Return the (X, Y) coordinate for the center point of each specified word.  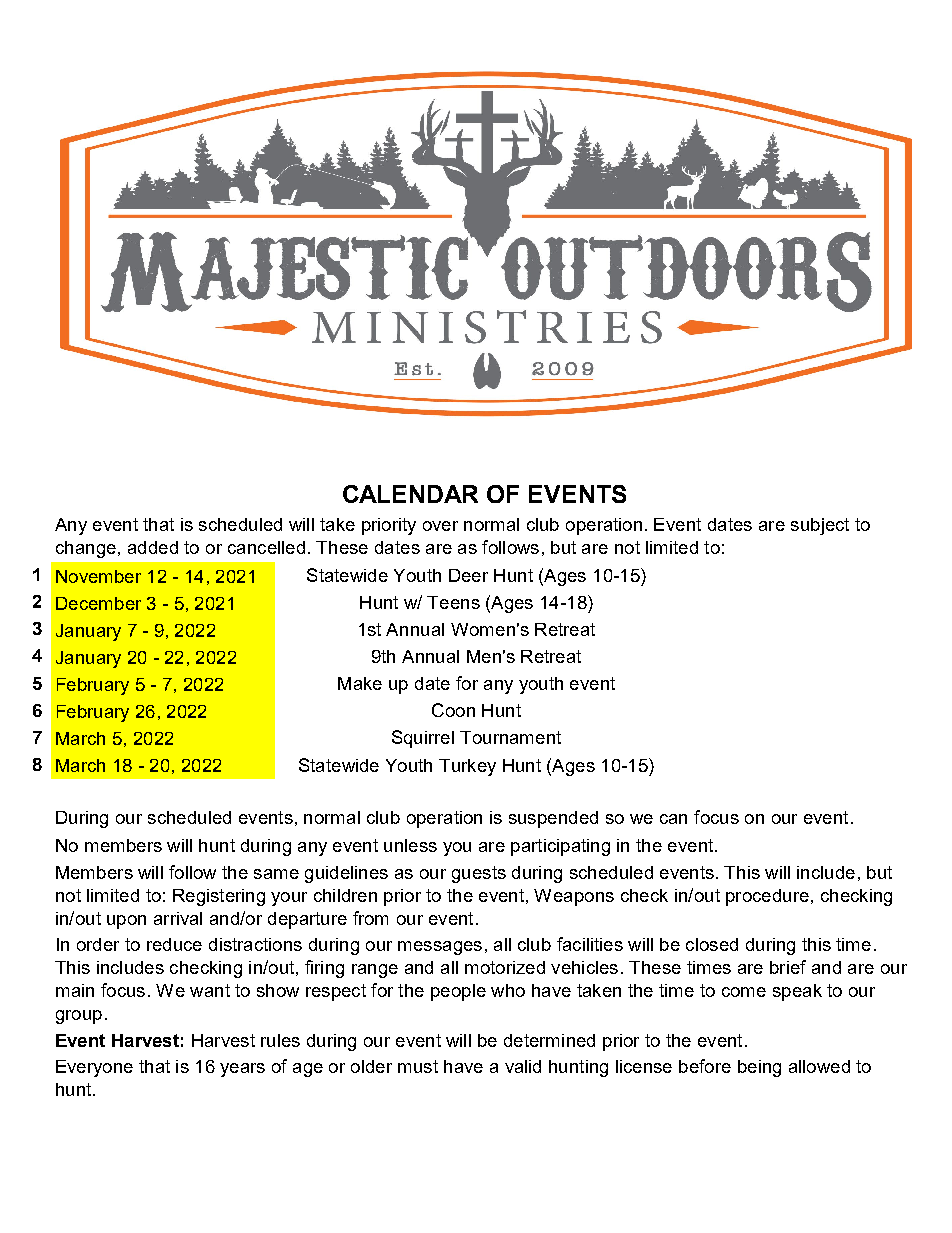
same (276, 874)
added (153, 547)
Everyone (94, 1068)
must (418, 1066)
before (705, 1066)
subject (820, 526)
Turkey (467, 767)
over (440, 526)
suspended (553, 819)
